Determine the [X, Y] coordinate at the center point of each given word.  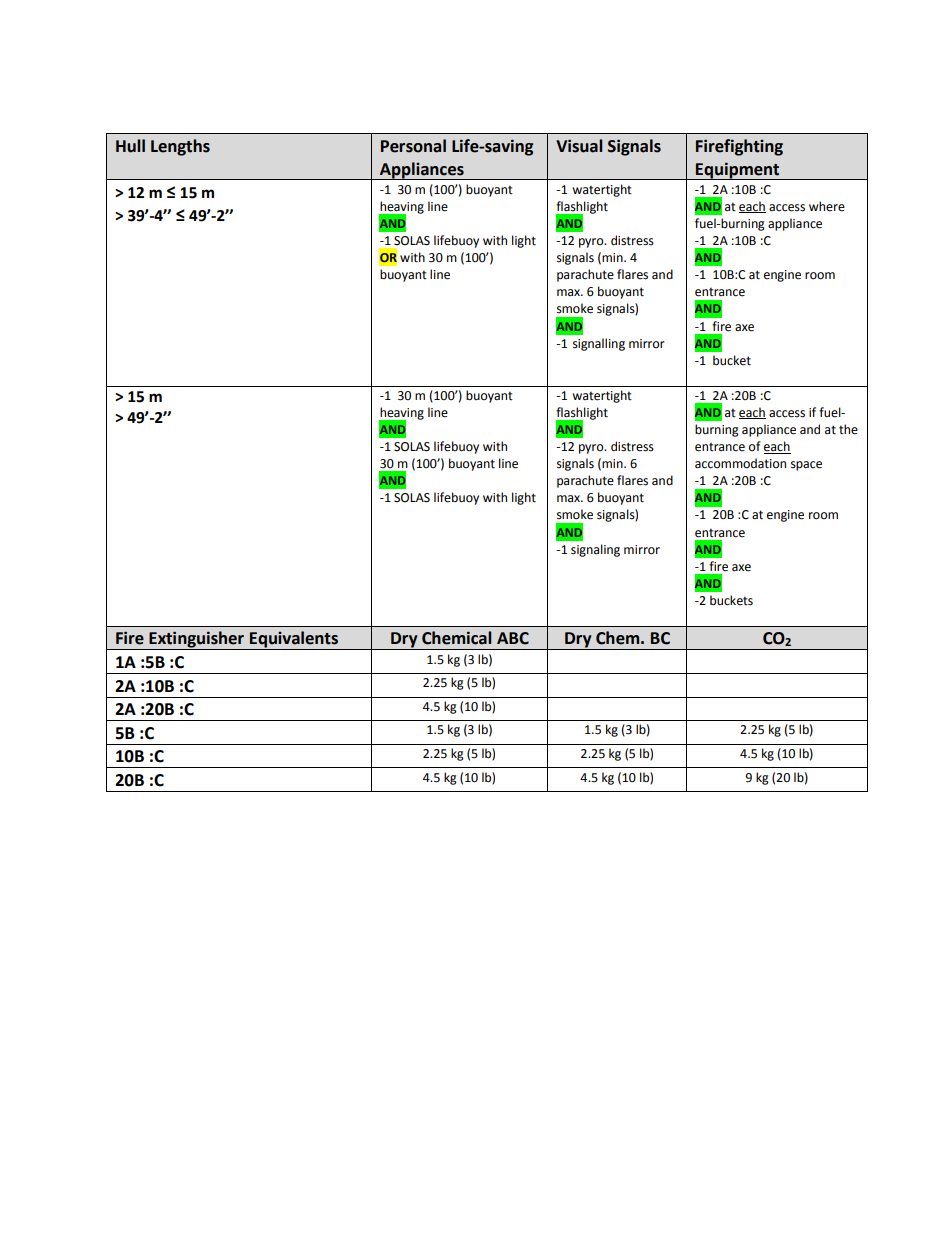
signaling [595, 550]
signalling [599, 344]
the [848, 429]
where [827, 206]
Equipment [738, 171]
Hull [130, 146]
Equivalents [294, 640]
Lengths [180, 147]
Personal [413, 146]
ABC [513, 638]
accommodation [740, 463]
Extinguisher [196, 640]
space [806, 466]
